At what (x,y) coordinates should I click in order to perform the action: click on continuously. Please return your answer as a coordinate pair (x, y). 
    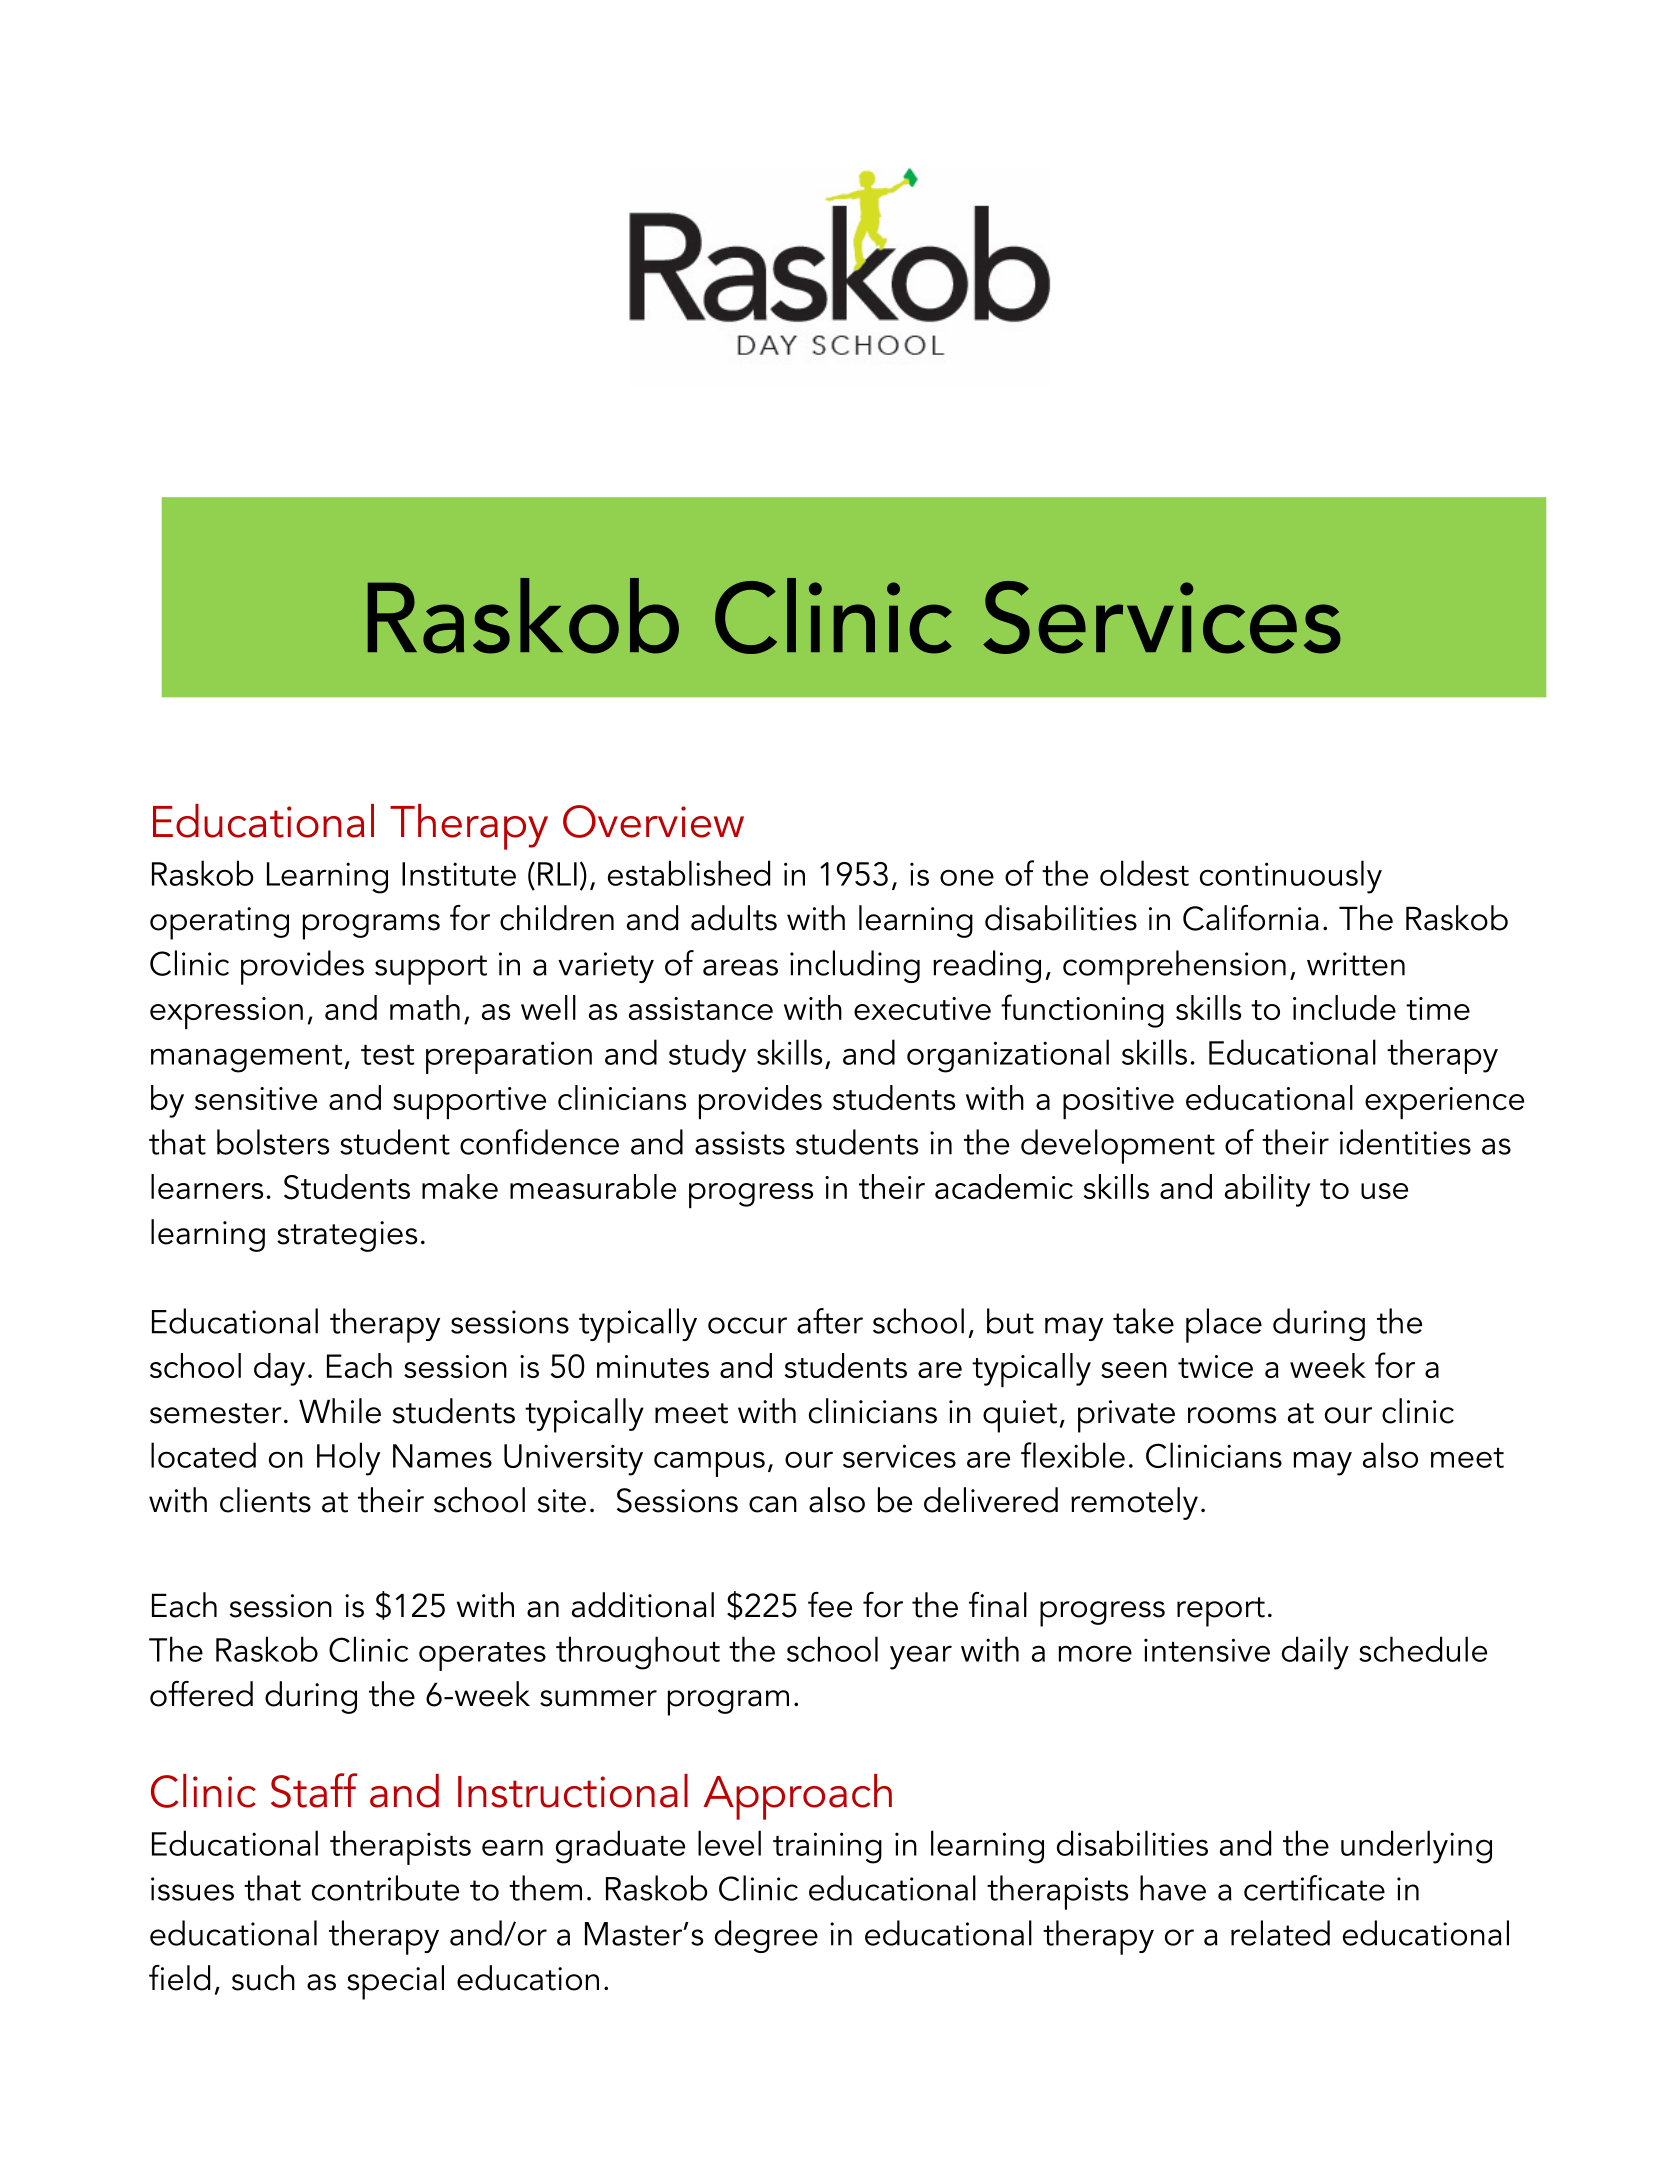
    Looking at the image, I should click on (1291, 877).
